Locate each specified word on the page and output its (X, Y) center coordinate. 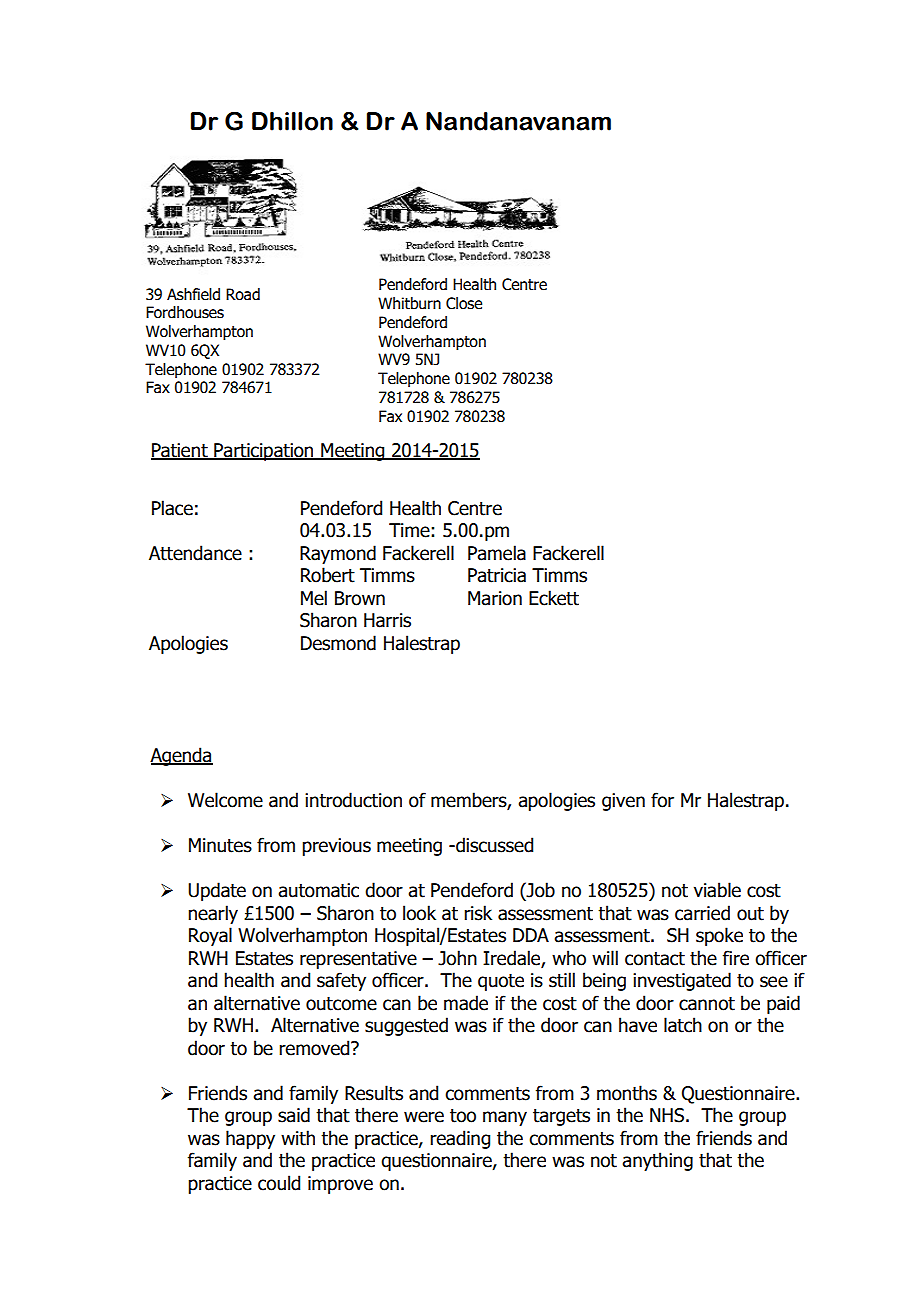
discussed (493, 845)
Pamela (497, 553)
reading (460, 1139)
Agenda (181, 756)
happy (250, 1139)
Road (243, 294)
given (623, 802)
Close (464, 303)
